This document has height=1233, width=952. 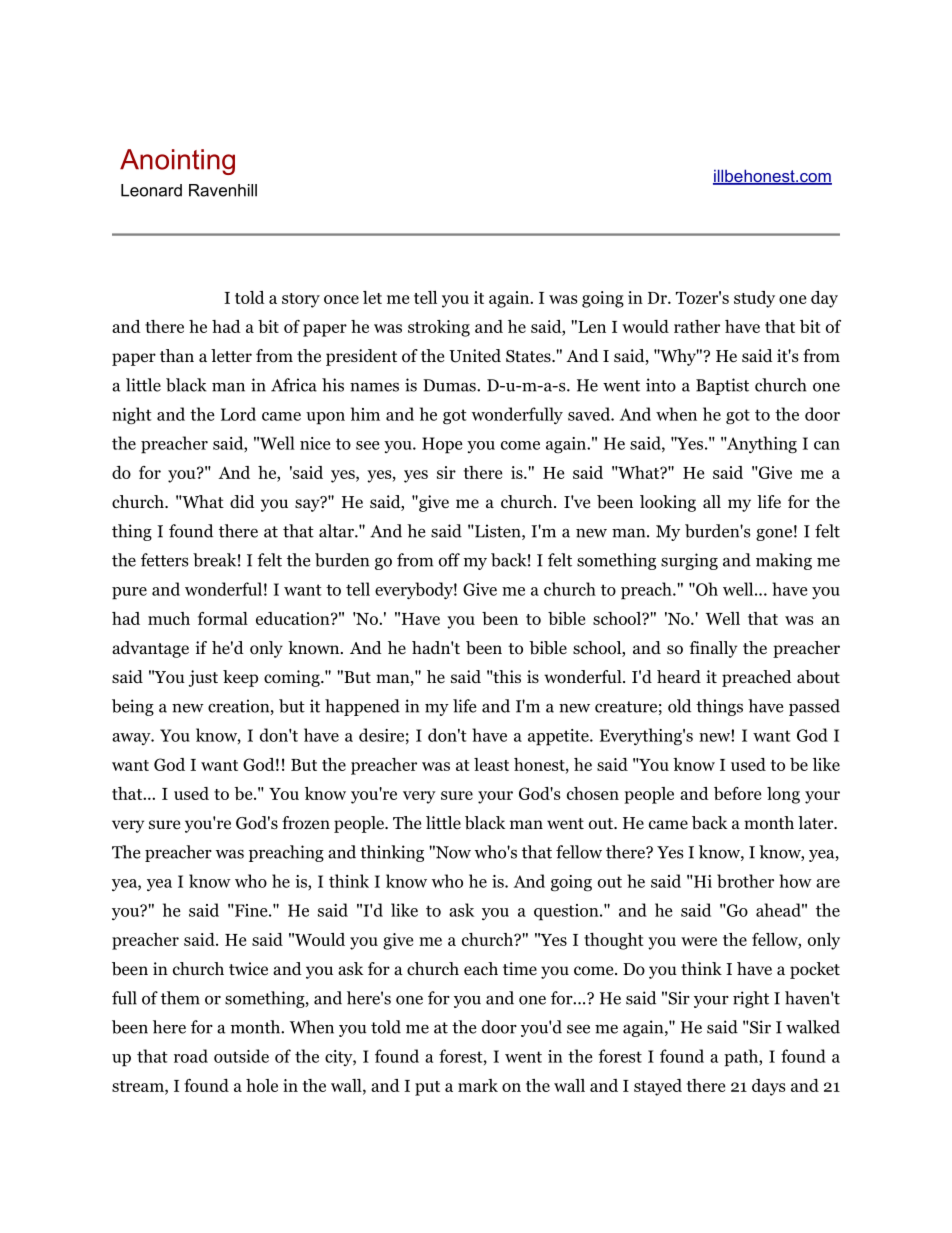 I want to click on Anointing, so click(x=177, y=162).
